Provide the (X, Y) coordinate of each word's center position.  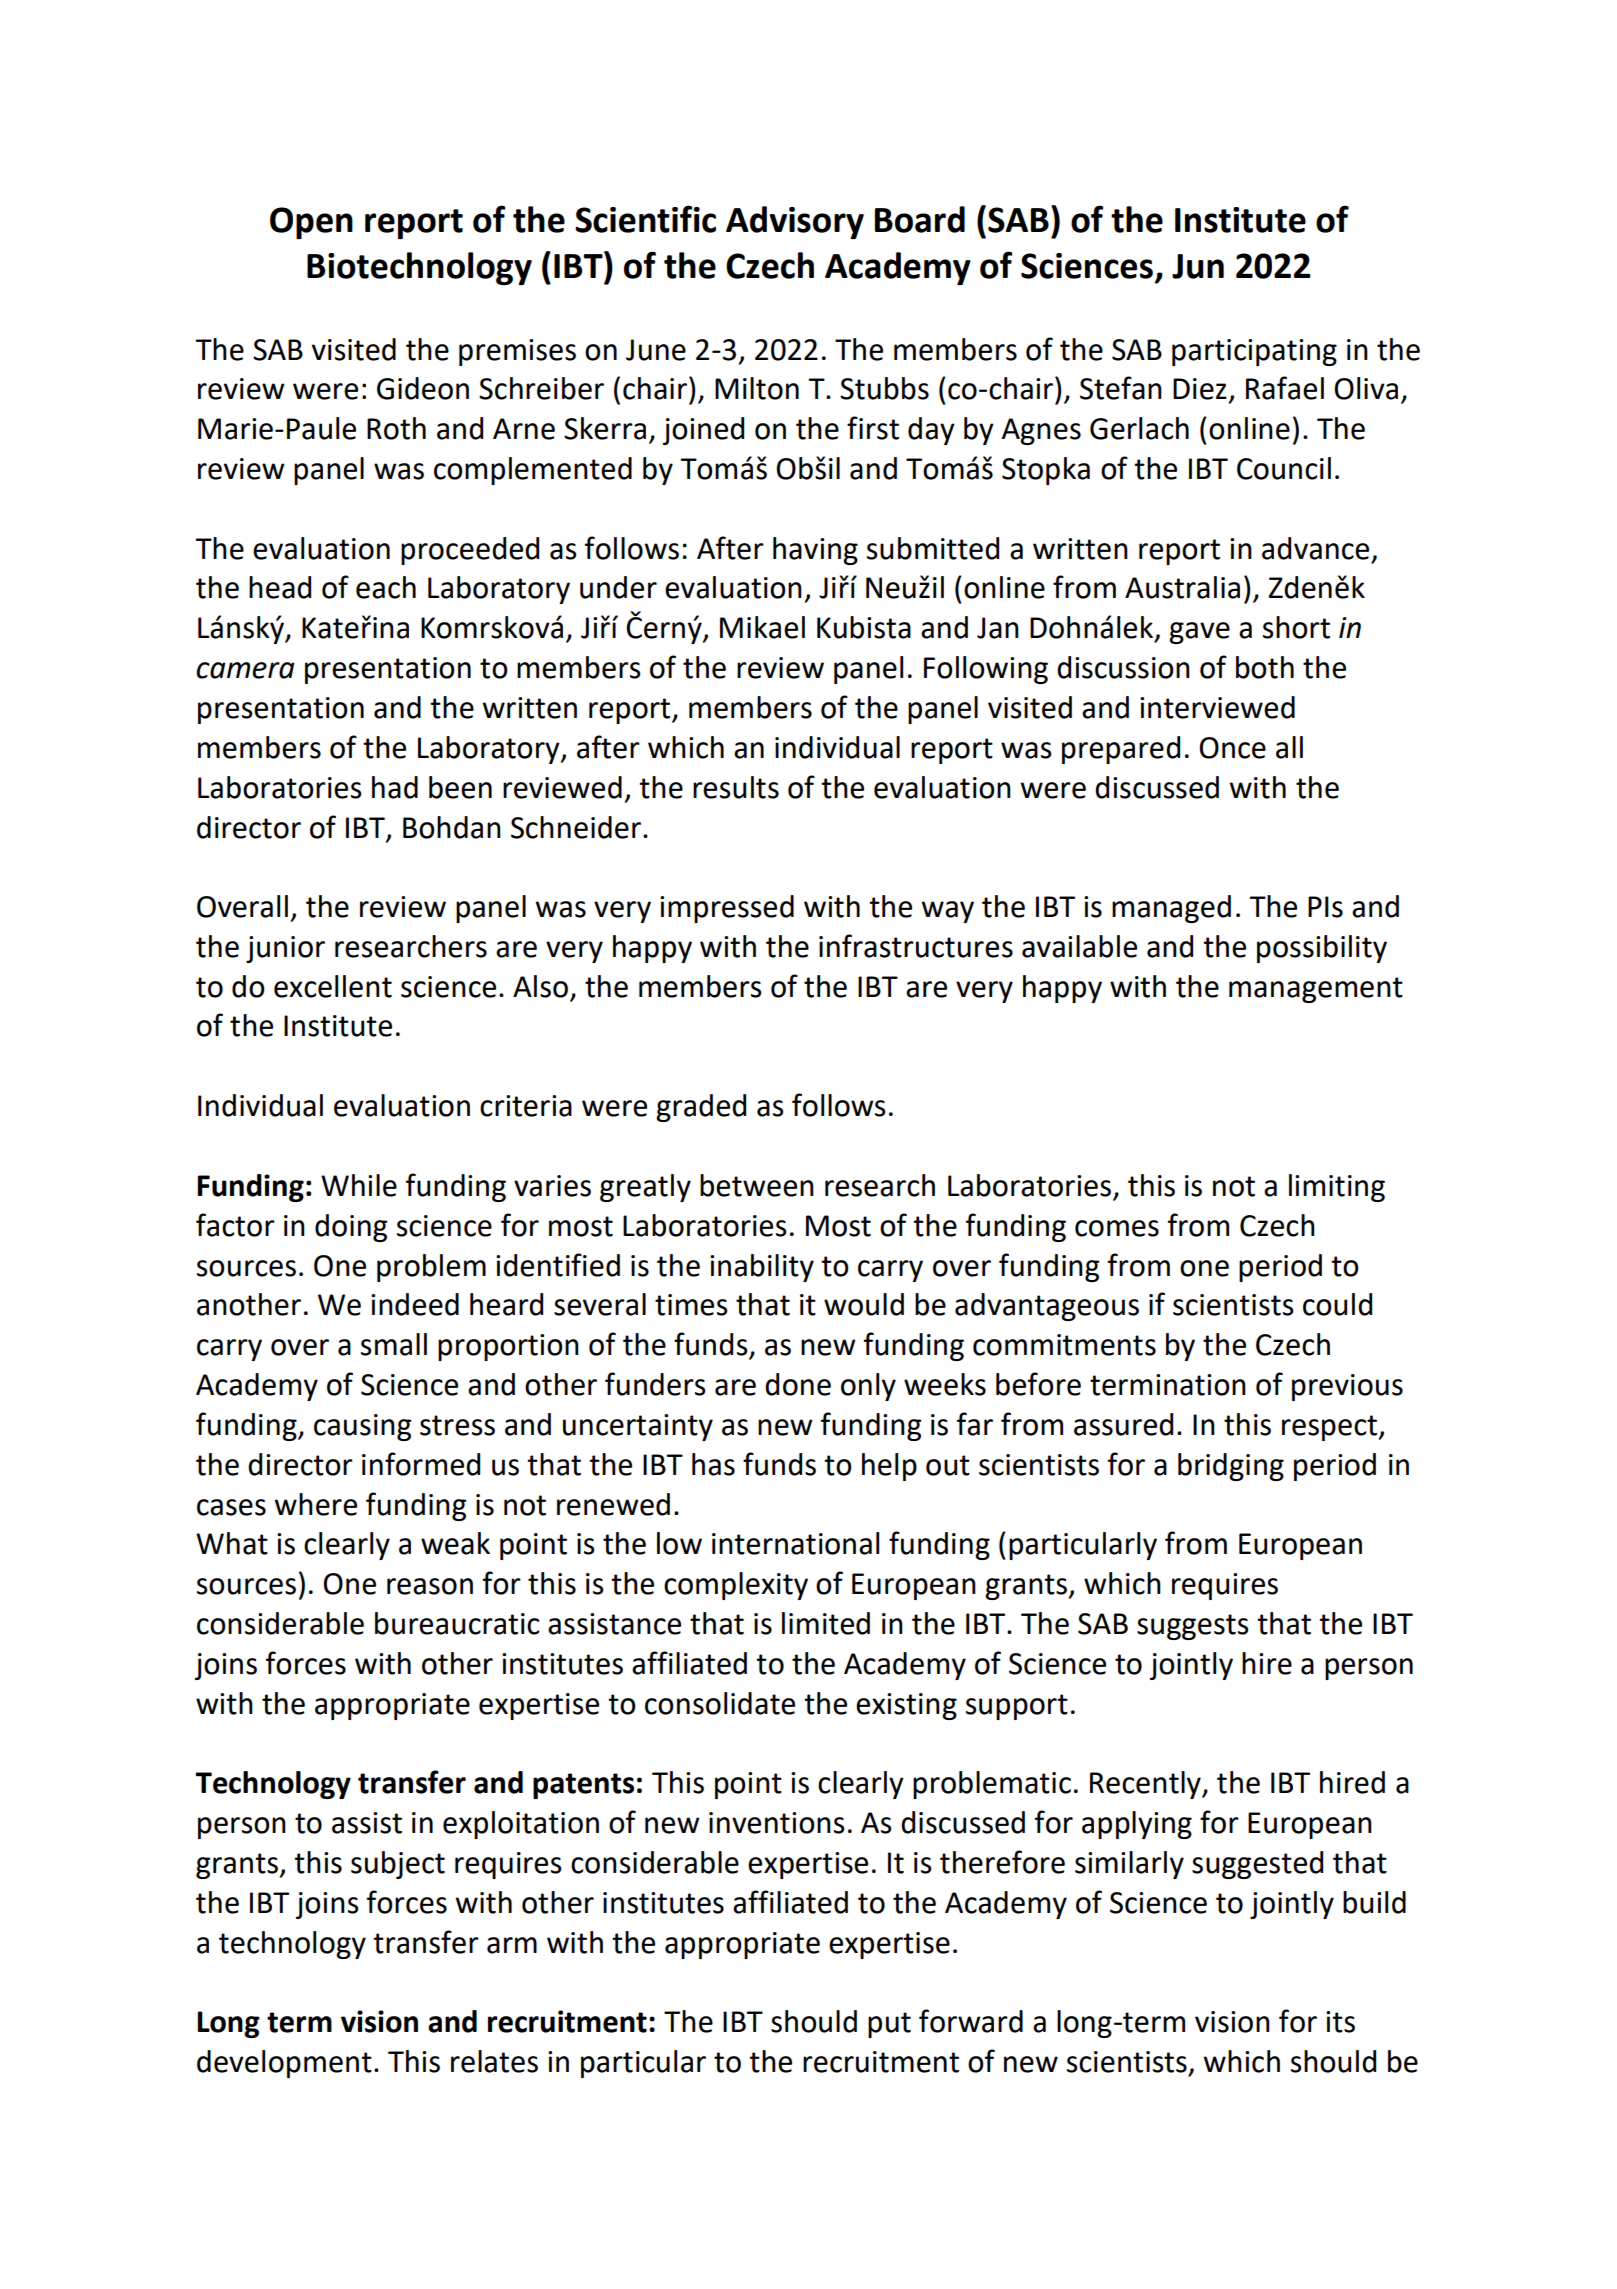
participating (1254, 352)
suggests (1193, 1627)
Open (311, 223)
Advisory (795, 222)
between (757, 1185)
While (359, 1185)
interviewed (1217, 707)
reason (430, 1586)
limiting (1337, 1188)
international (795, 1543)
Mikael (762, 627)
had (395, 787)
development (284, 2064)
